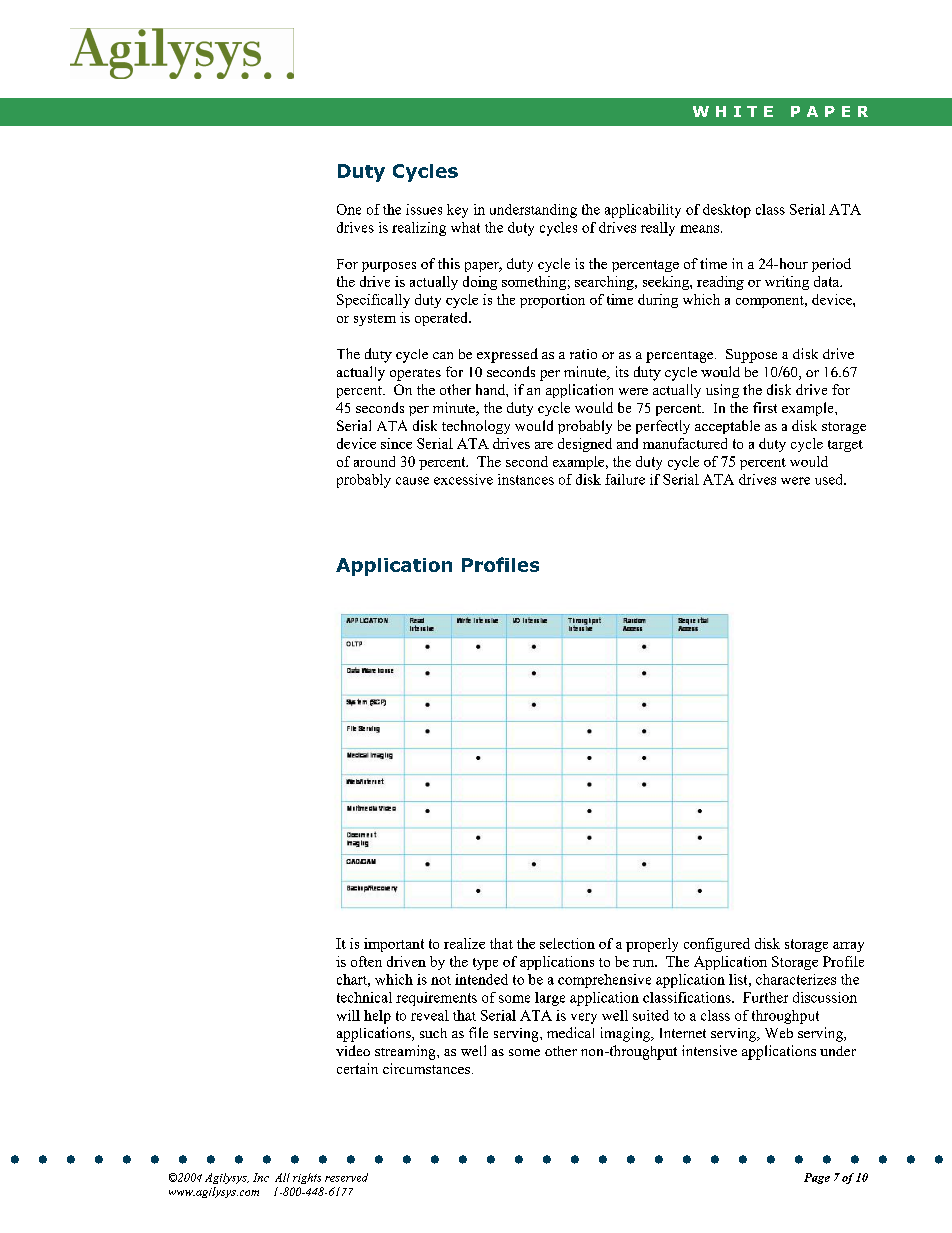 This page has width=952, height=1233. What do you see at coordinates (389, 267) in the page?
I see `purposes` at bounding box center [389, 267].
